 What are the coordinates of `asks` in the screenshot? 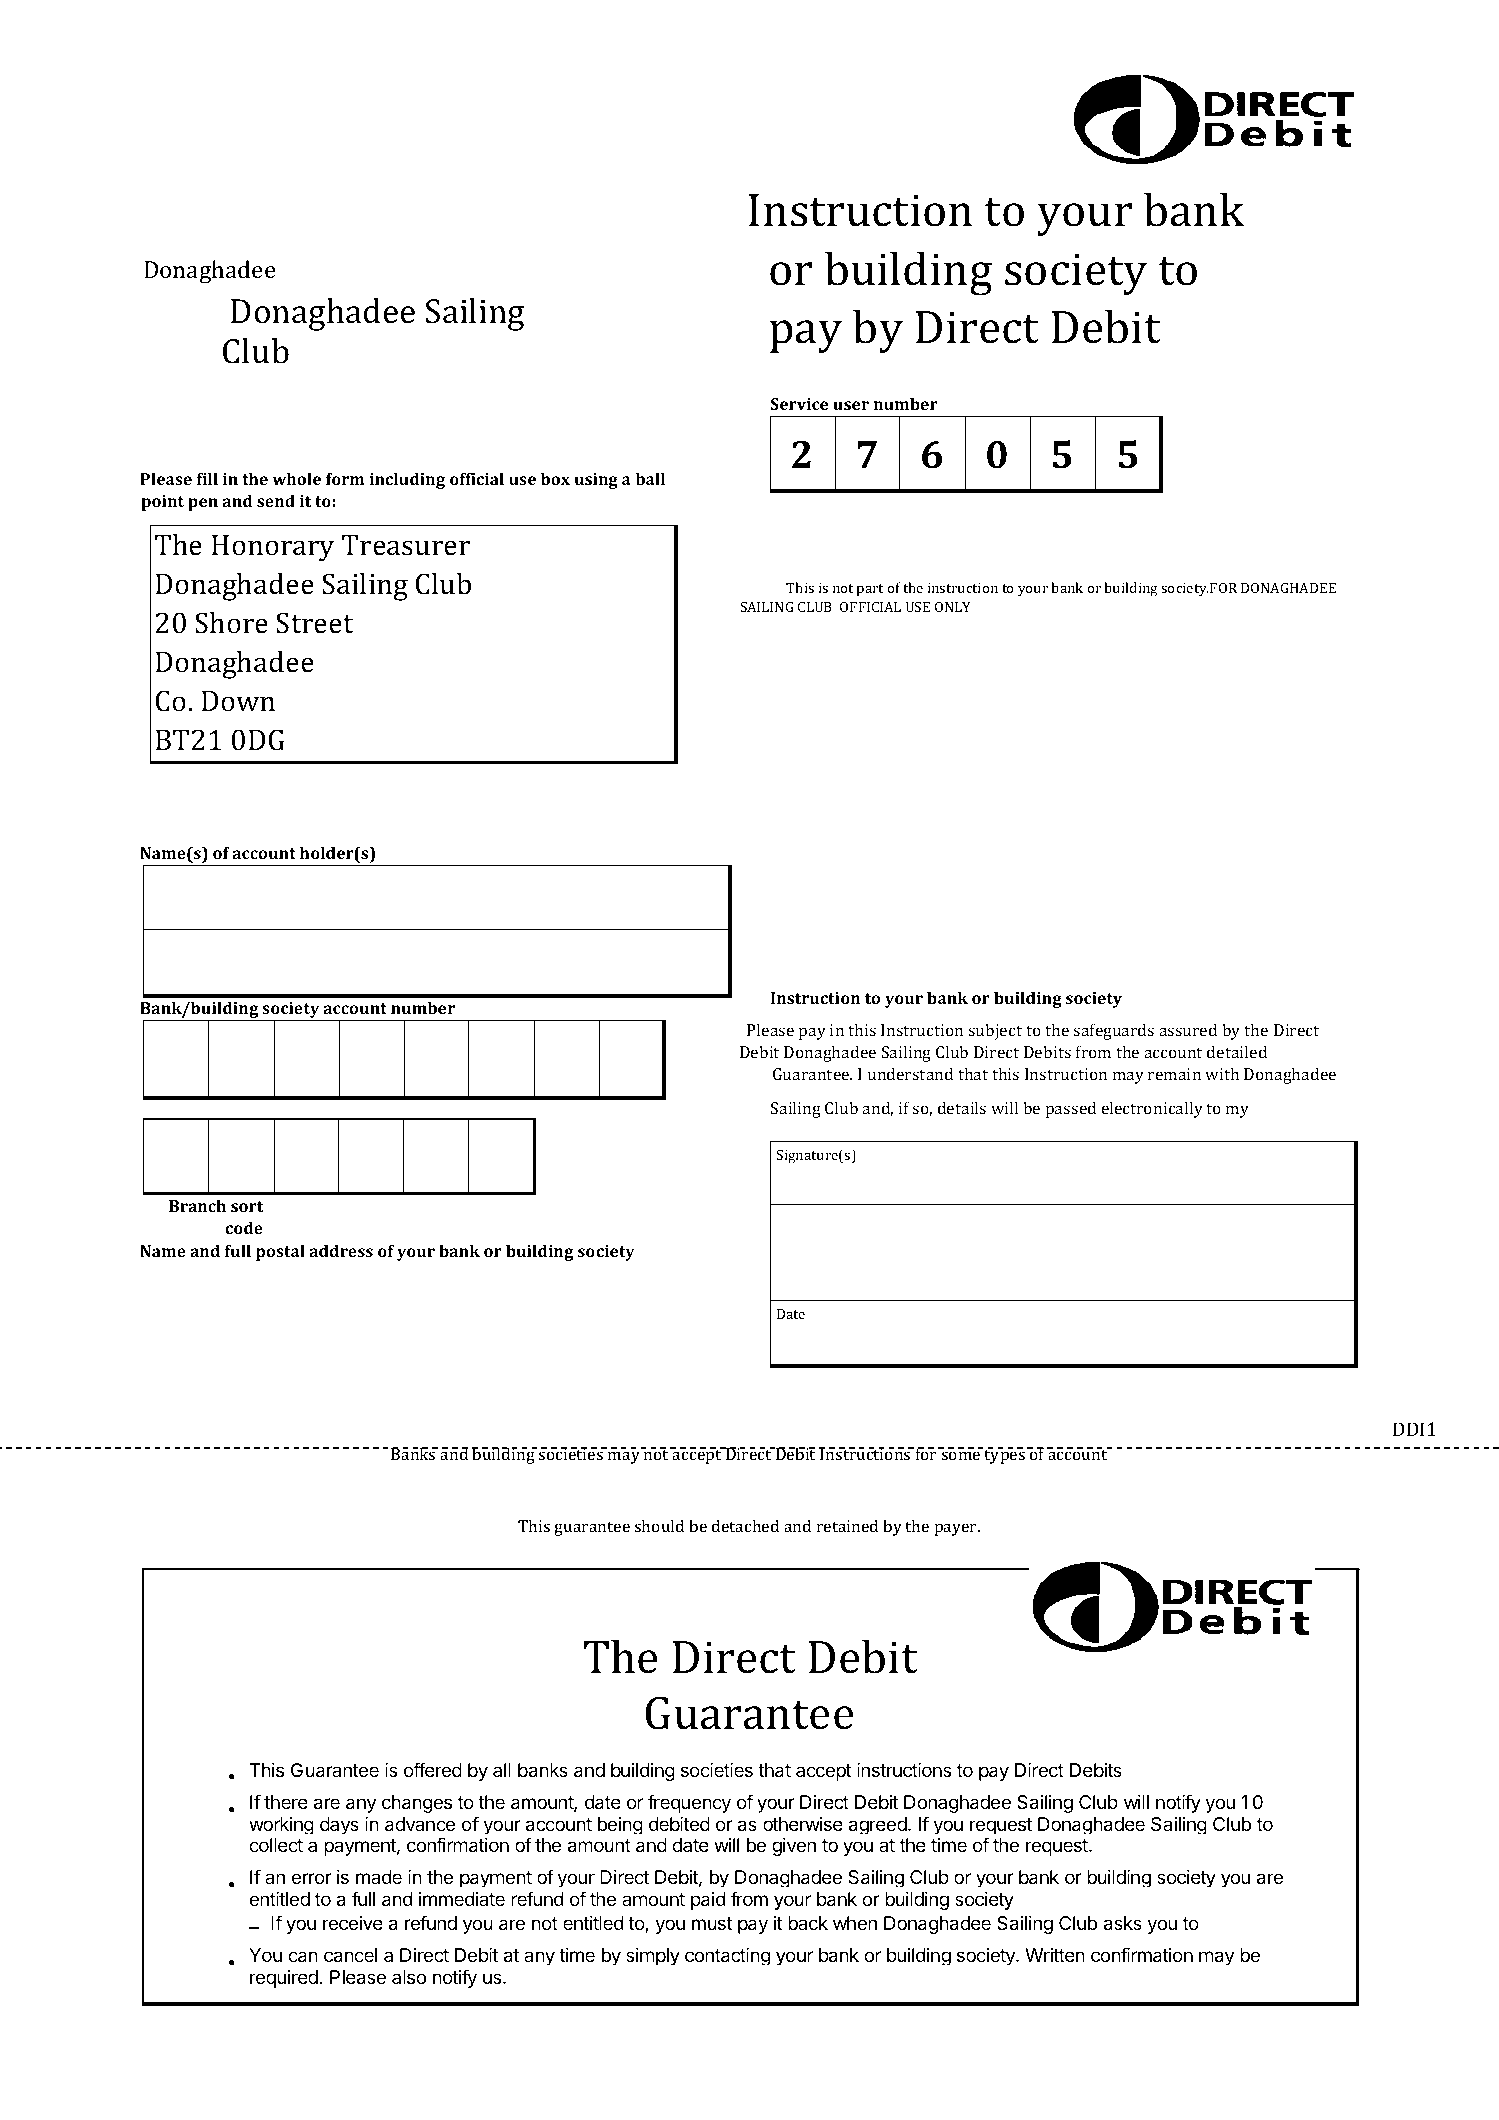 It's located at (1123, 1923).
